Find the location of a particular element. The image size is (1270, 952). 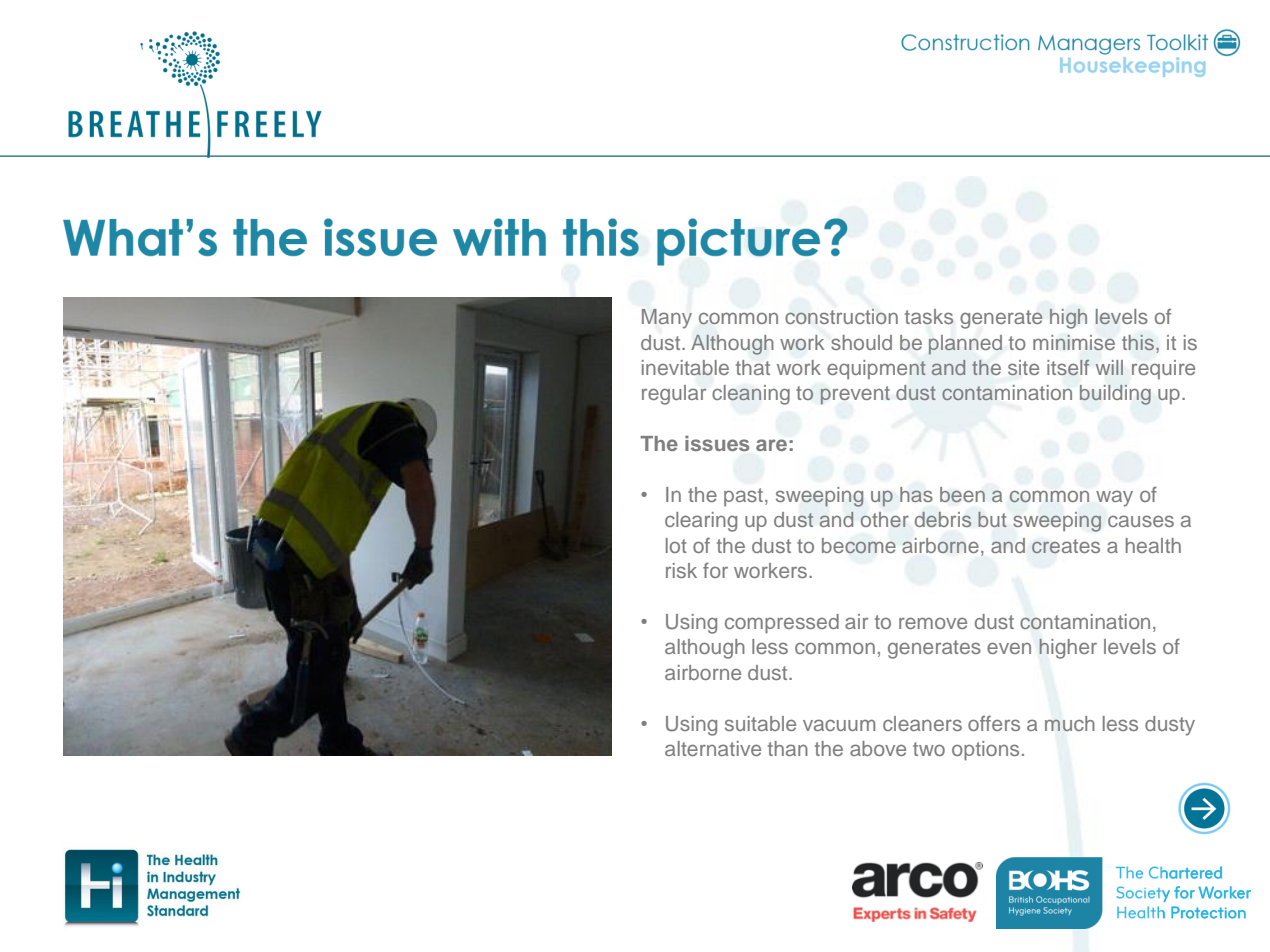

causes is located at coordinates (1141, 521).
